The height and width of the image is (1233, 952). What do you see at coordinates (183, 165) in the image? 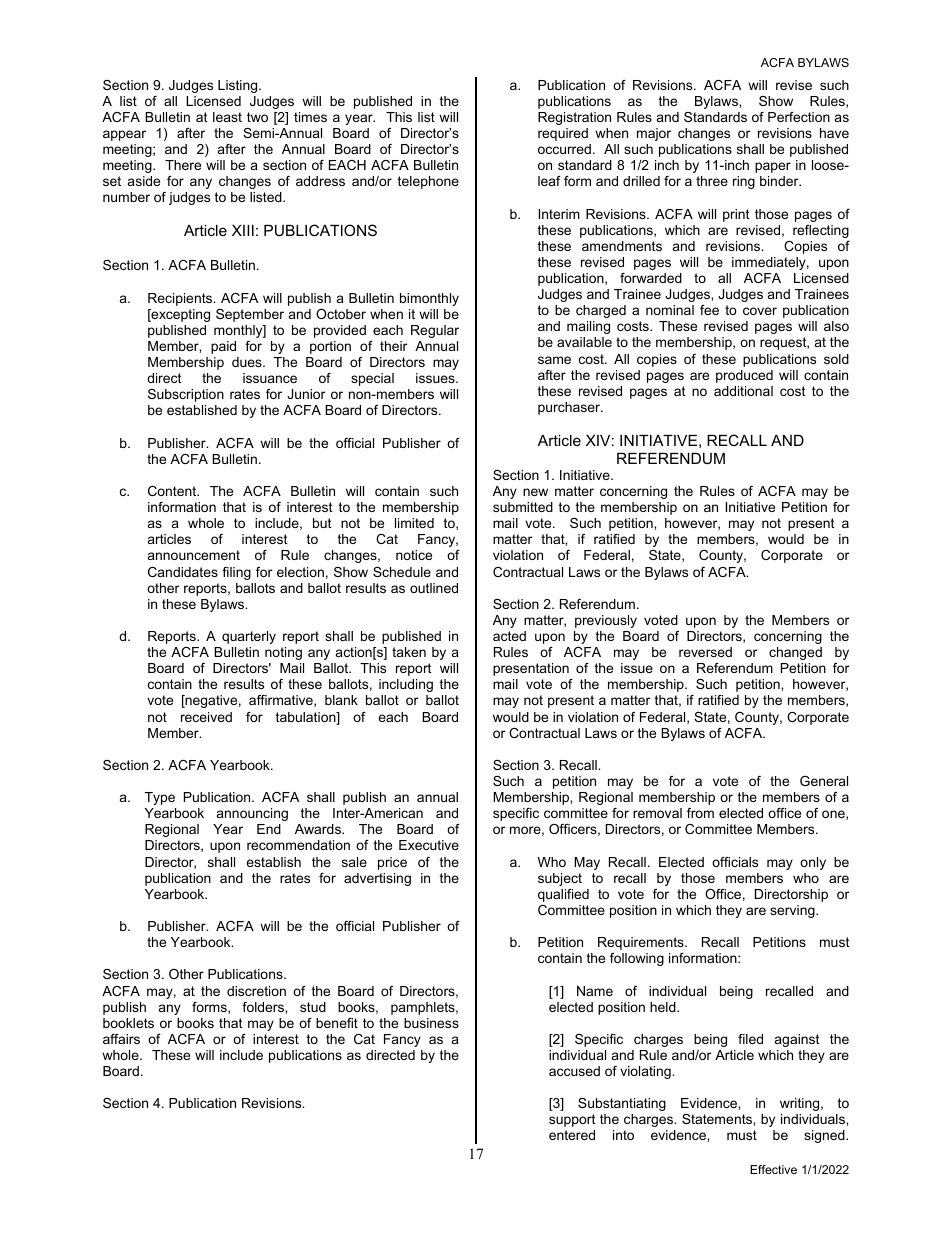
I see `There` at bounding box center [183, 165].
